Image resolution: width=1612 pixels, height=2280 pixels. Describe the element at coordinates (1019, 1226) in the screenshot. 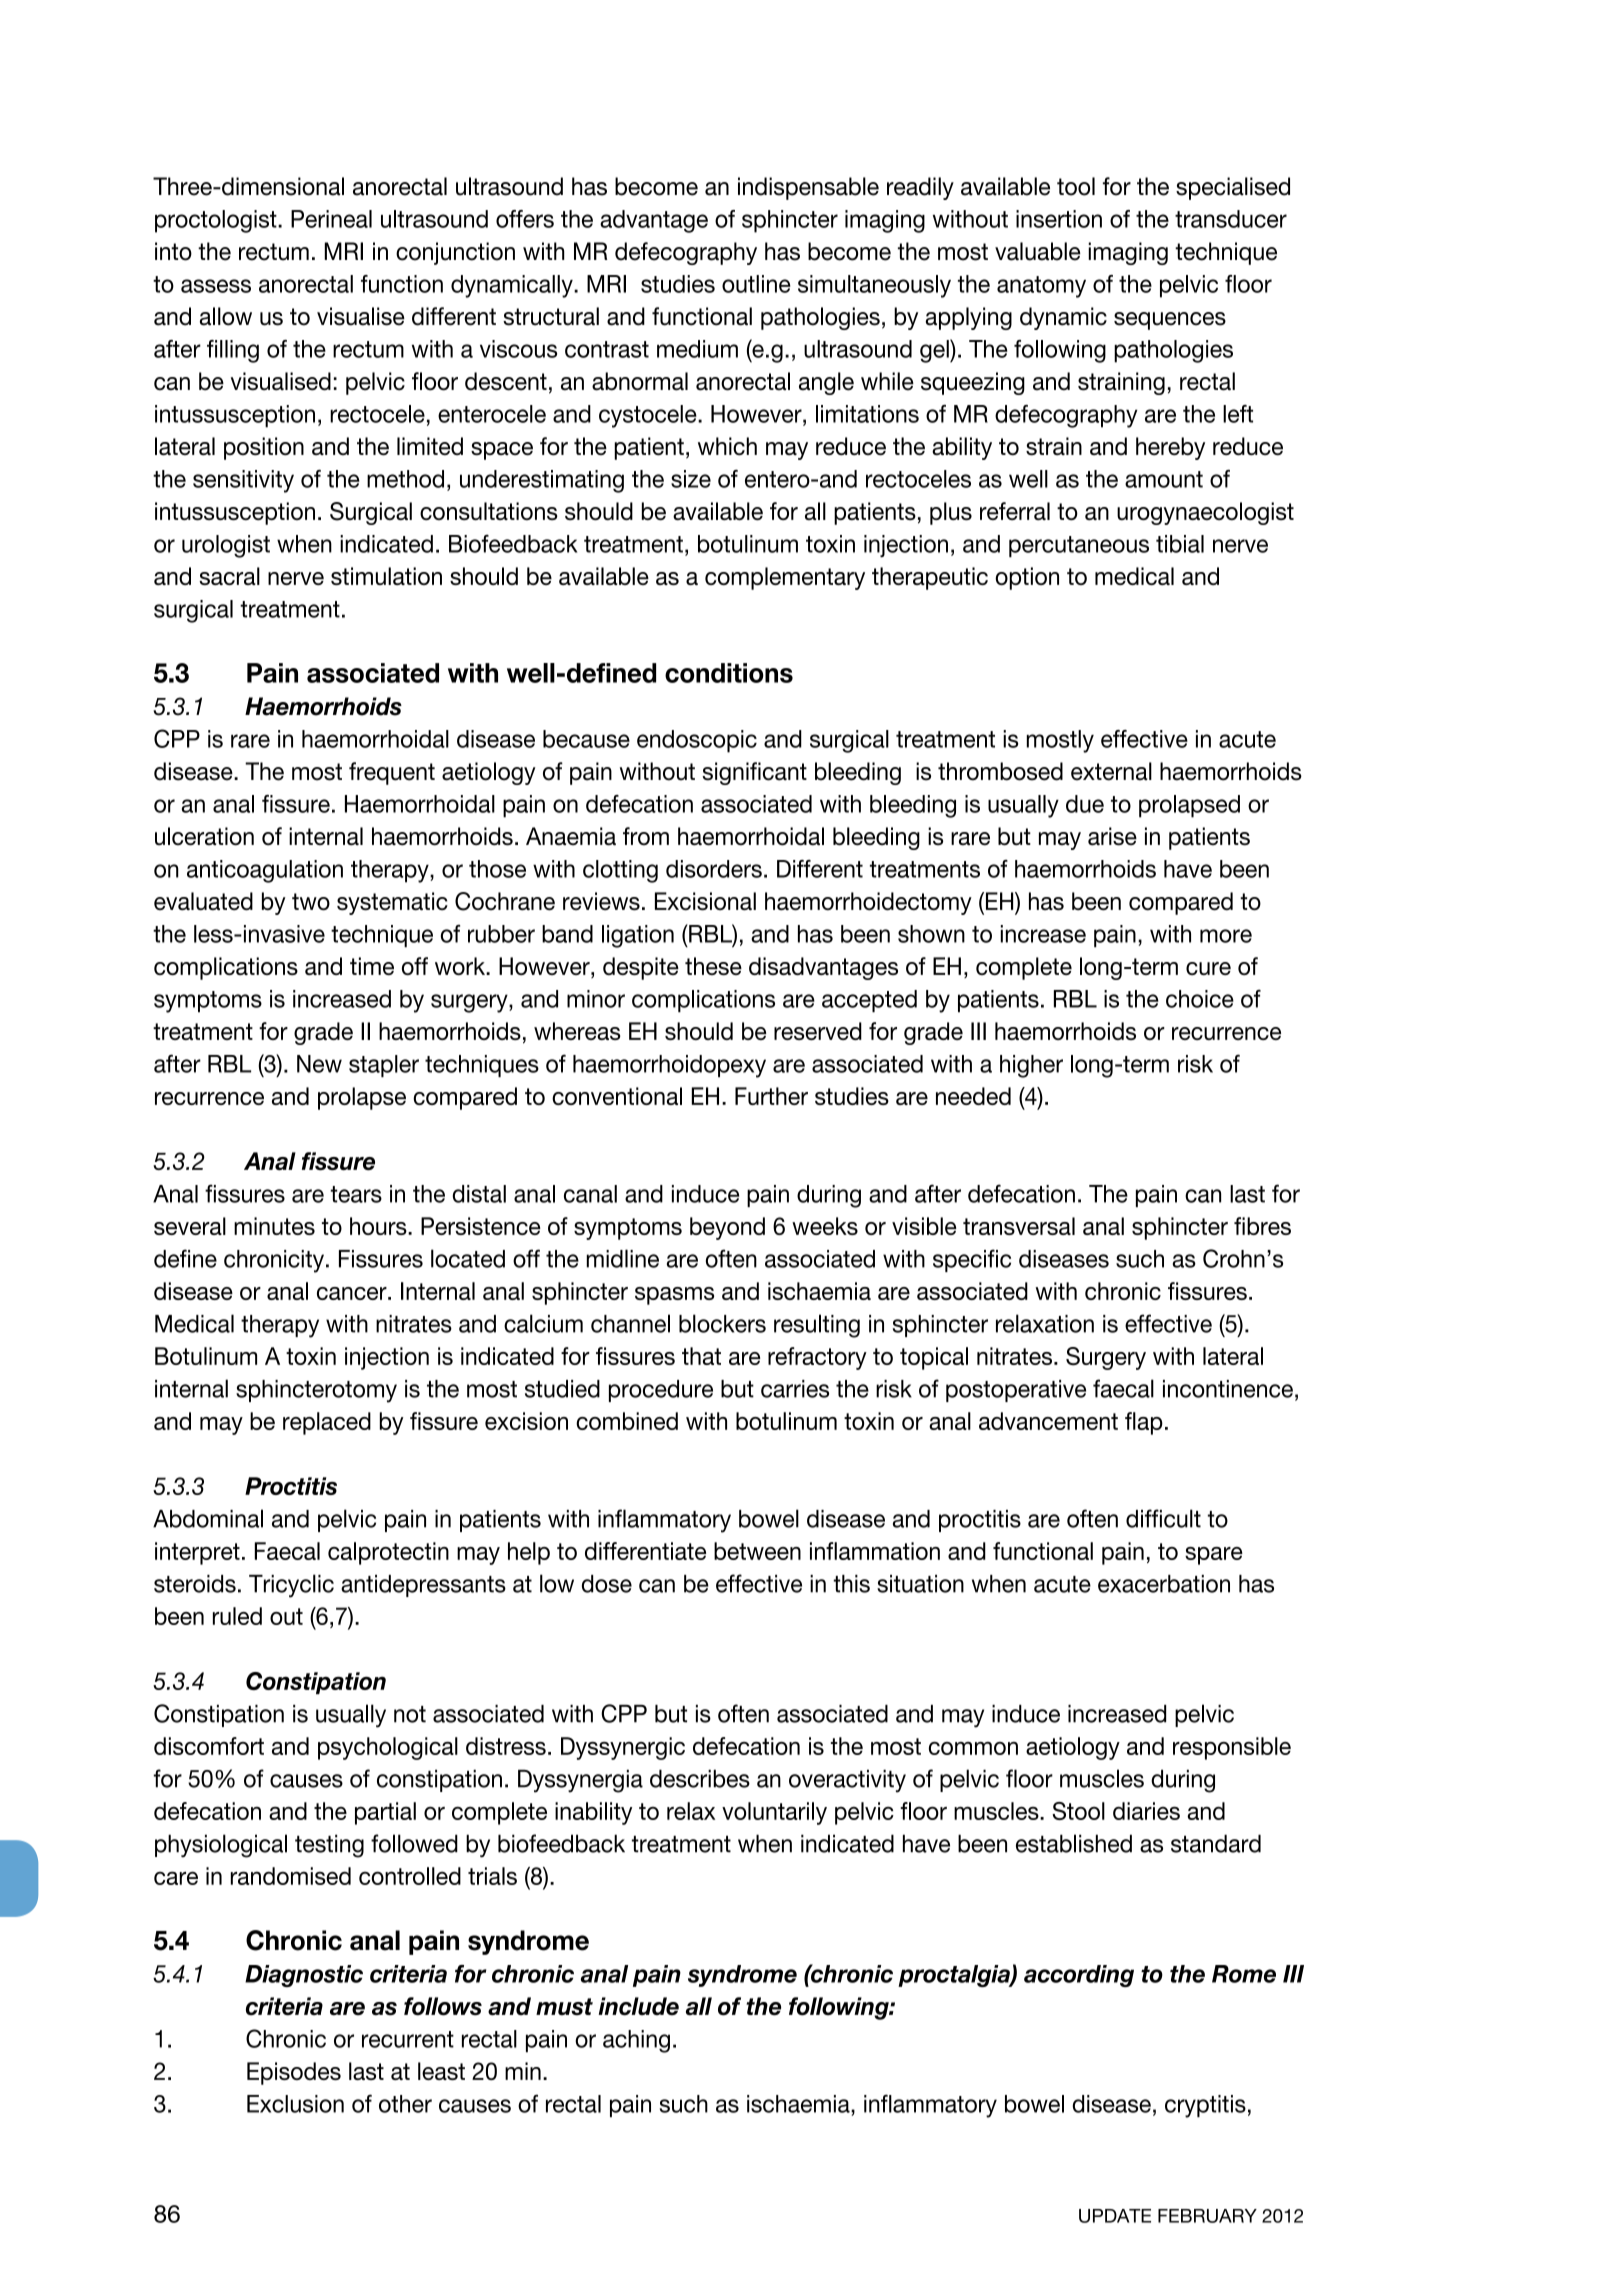

I see `transversal` at that location.
